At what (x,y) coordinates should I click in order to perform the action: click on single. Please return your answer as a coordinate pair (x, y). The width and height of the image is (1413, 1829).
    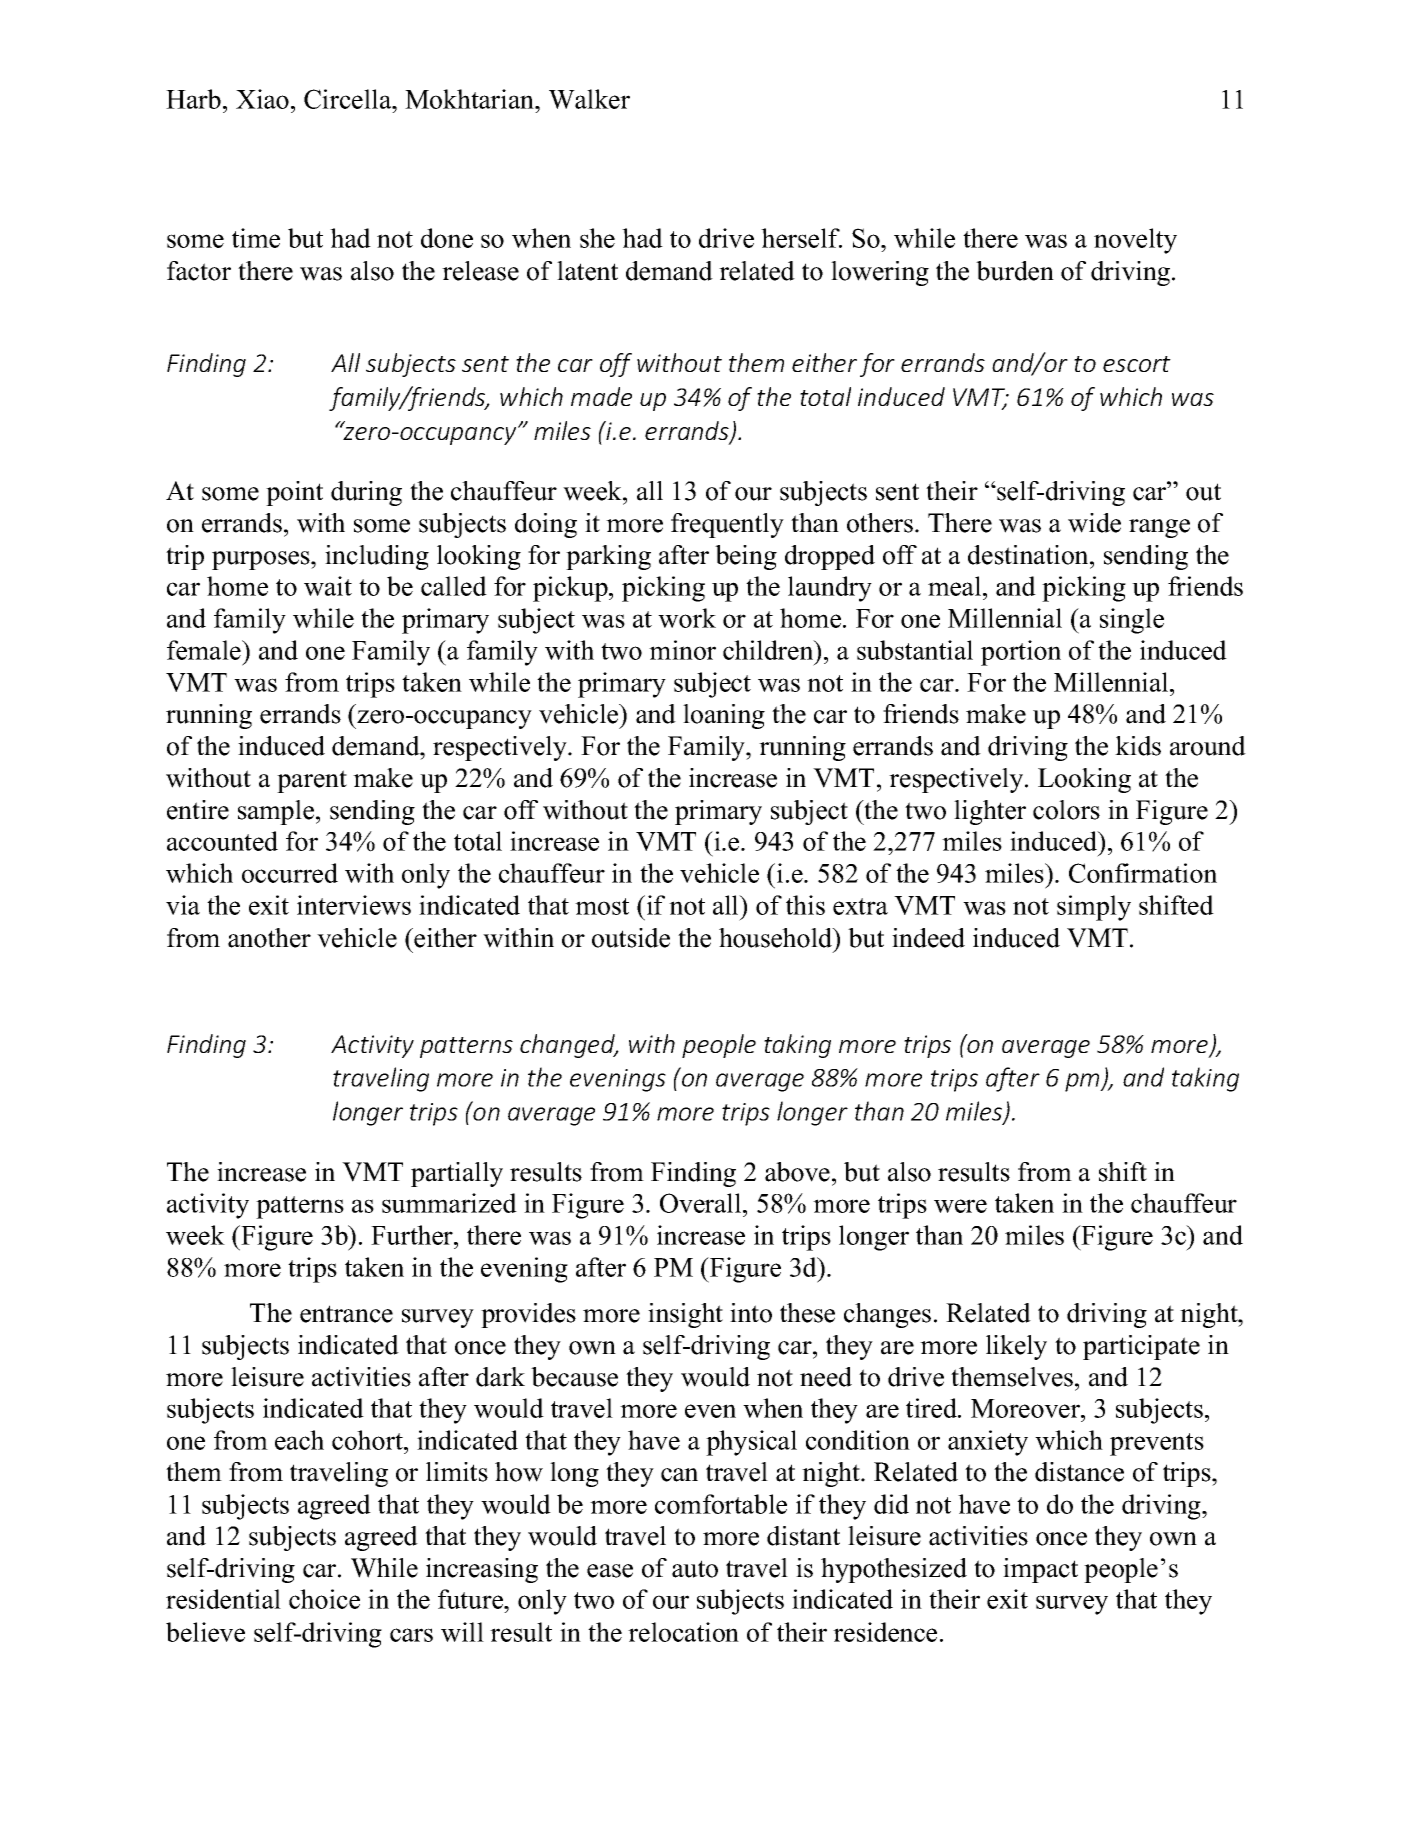
    Looking at the image, I should click on (1132, 621).
